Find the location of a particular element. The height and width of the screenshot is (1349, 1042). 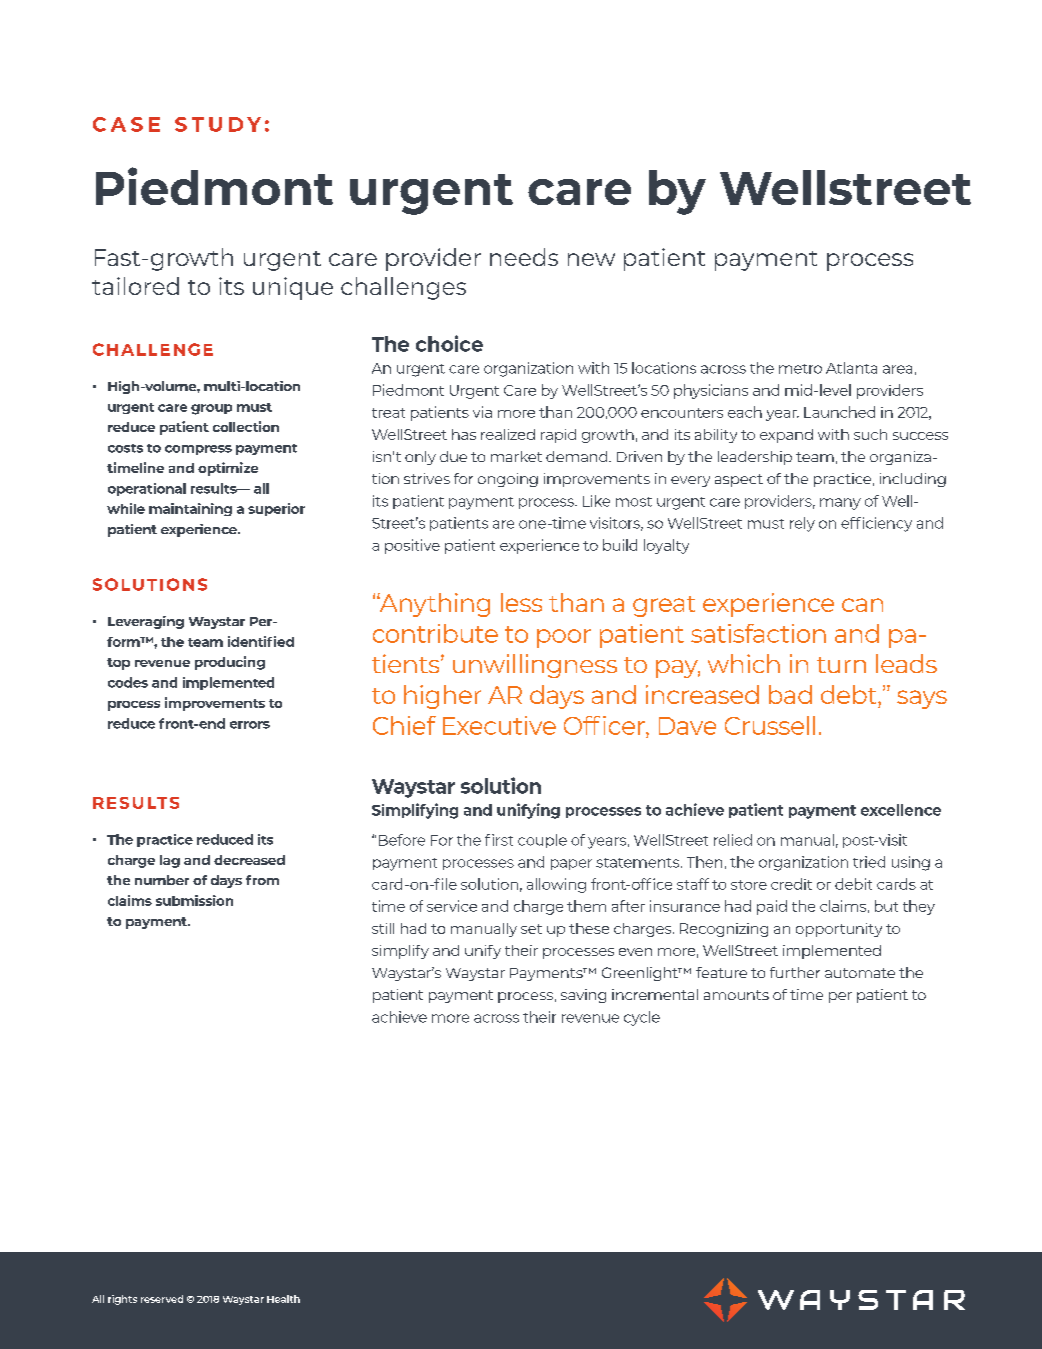

errors is located at coordinates (250, 725).
